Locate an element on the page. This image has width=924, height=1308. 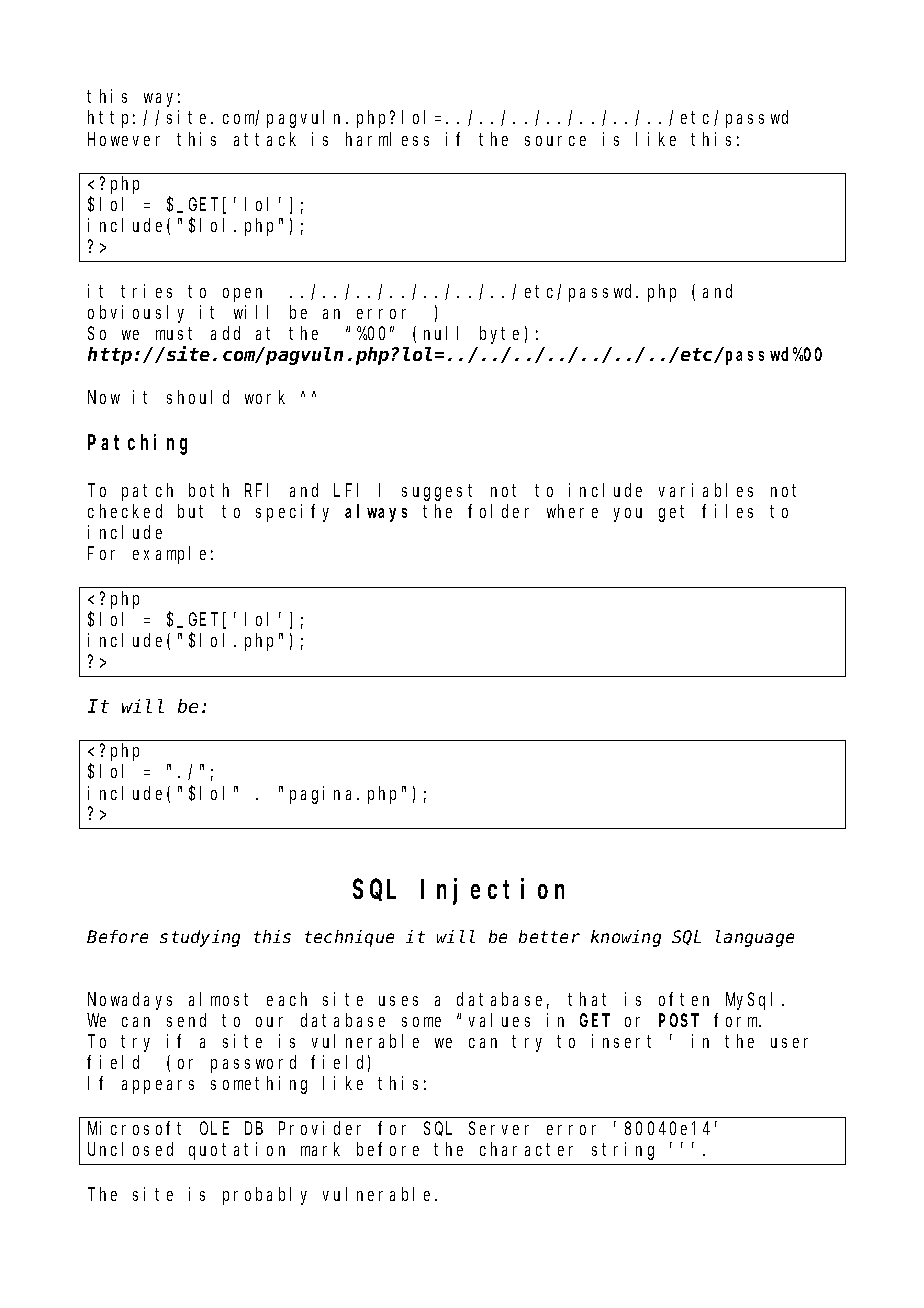
better is located at coordinates (549, 936).
